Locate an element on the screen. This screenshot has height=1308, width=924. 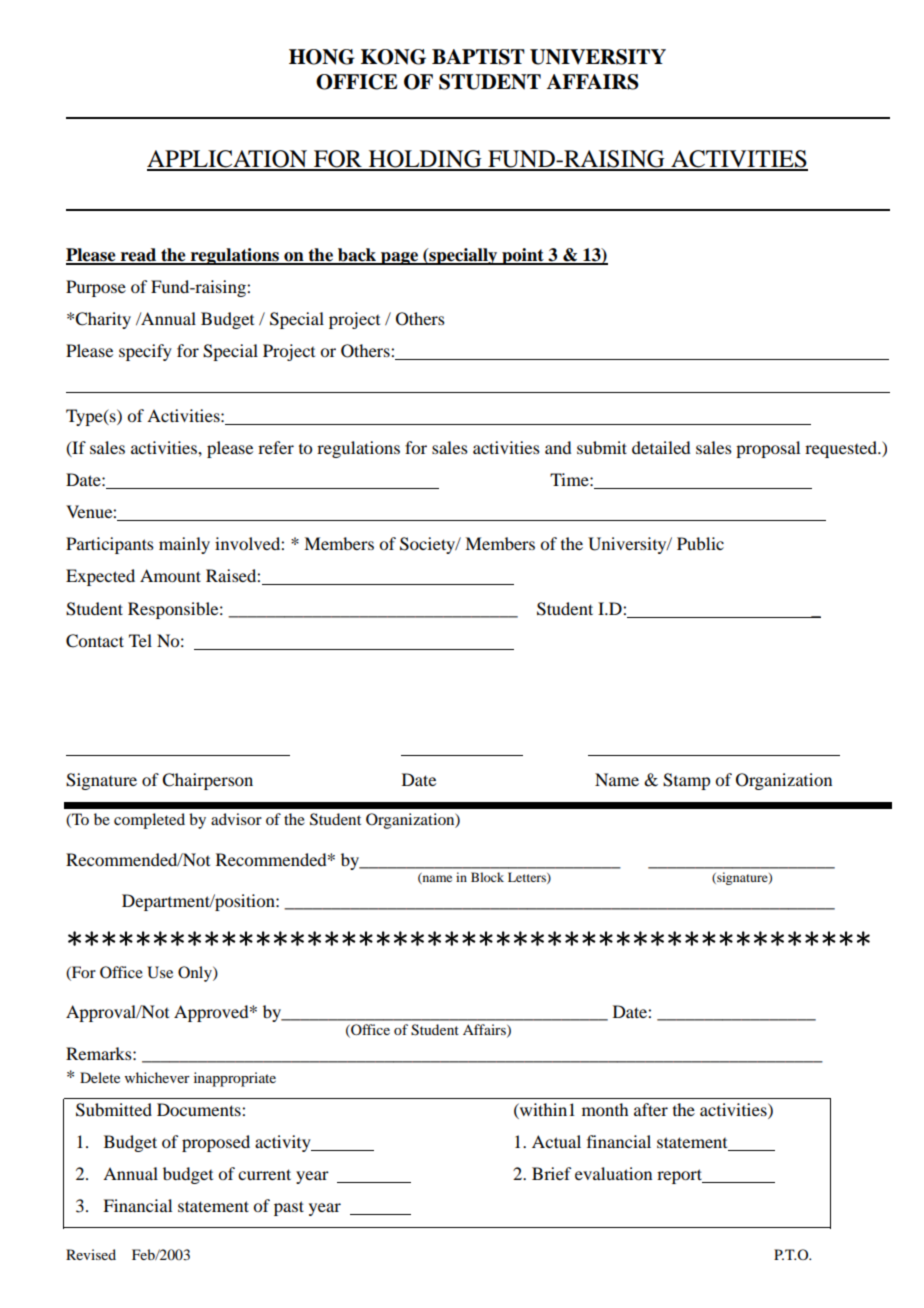
APPLICATION is located at coordinates (228, 160).
